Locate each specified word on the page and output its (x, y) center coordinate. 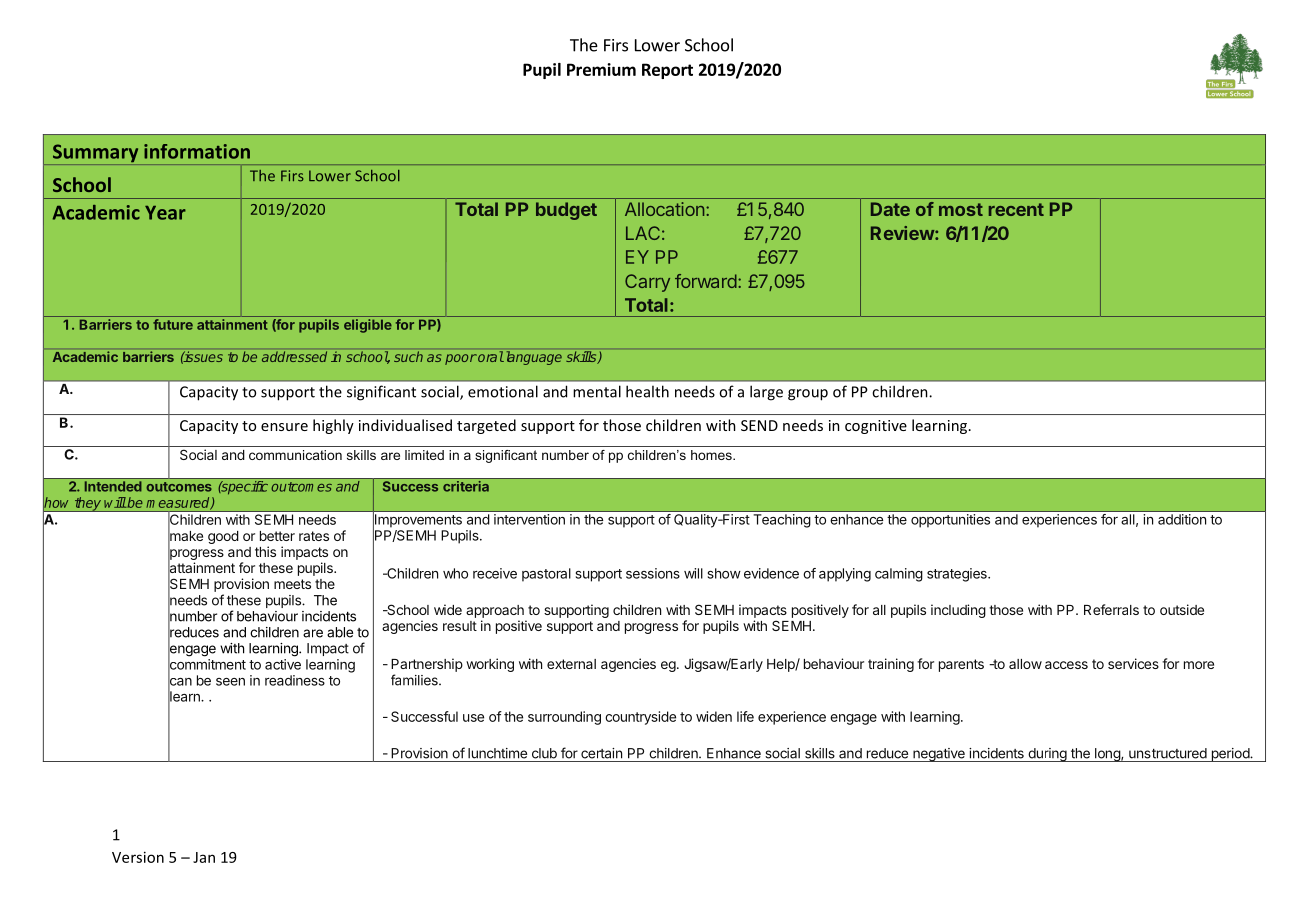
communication (295, 455)
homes (712, 455)
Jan (204, 857)
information (197, 151)
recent (1016, 209)
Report (667, 71)
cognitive (876, 427)
